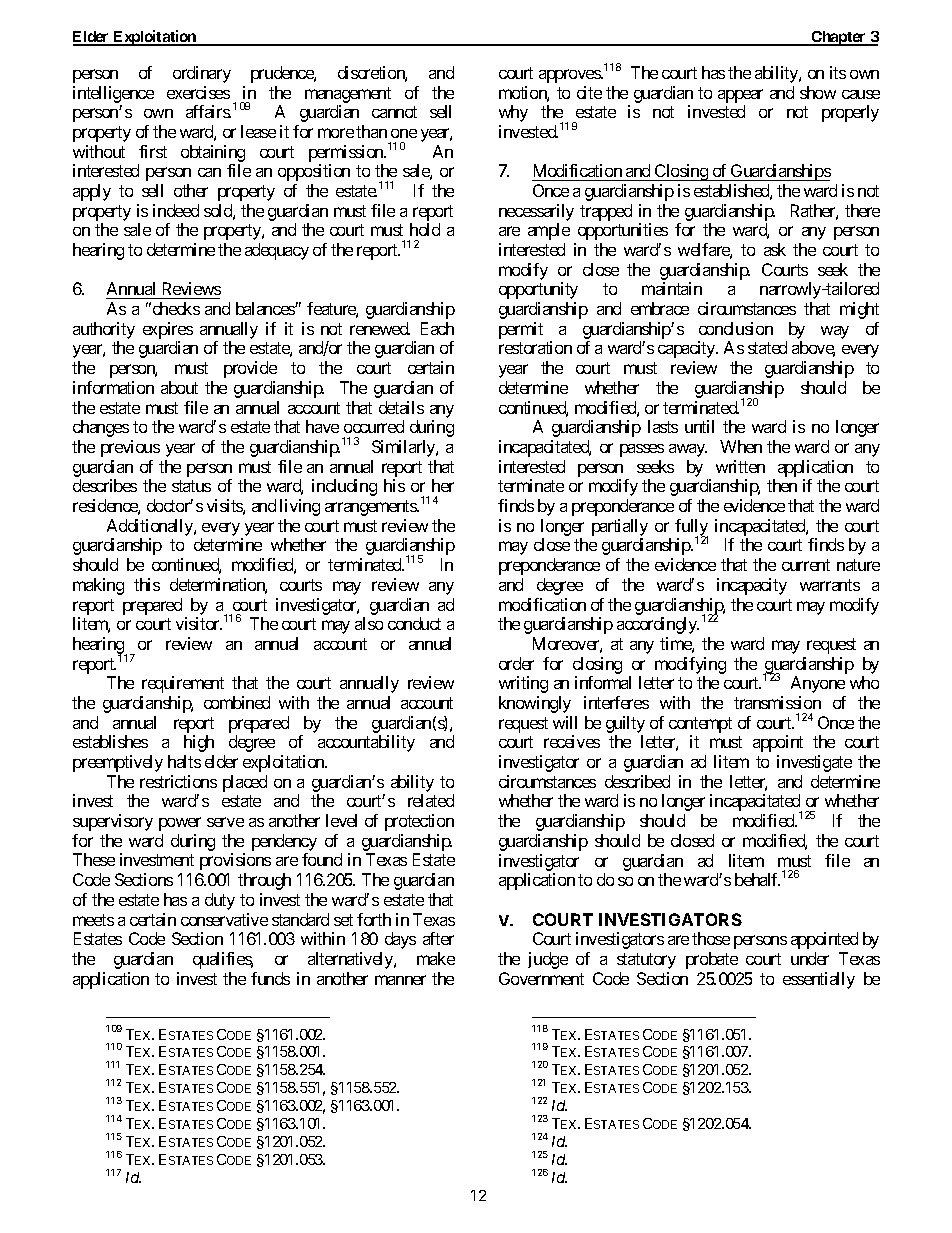  Describe the element at coordinates (782, 485) in the page. I see `then` at that location.
